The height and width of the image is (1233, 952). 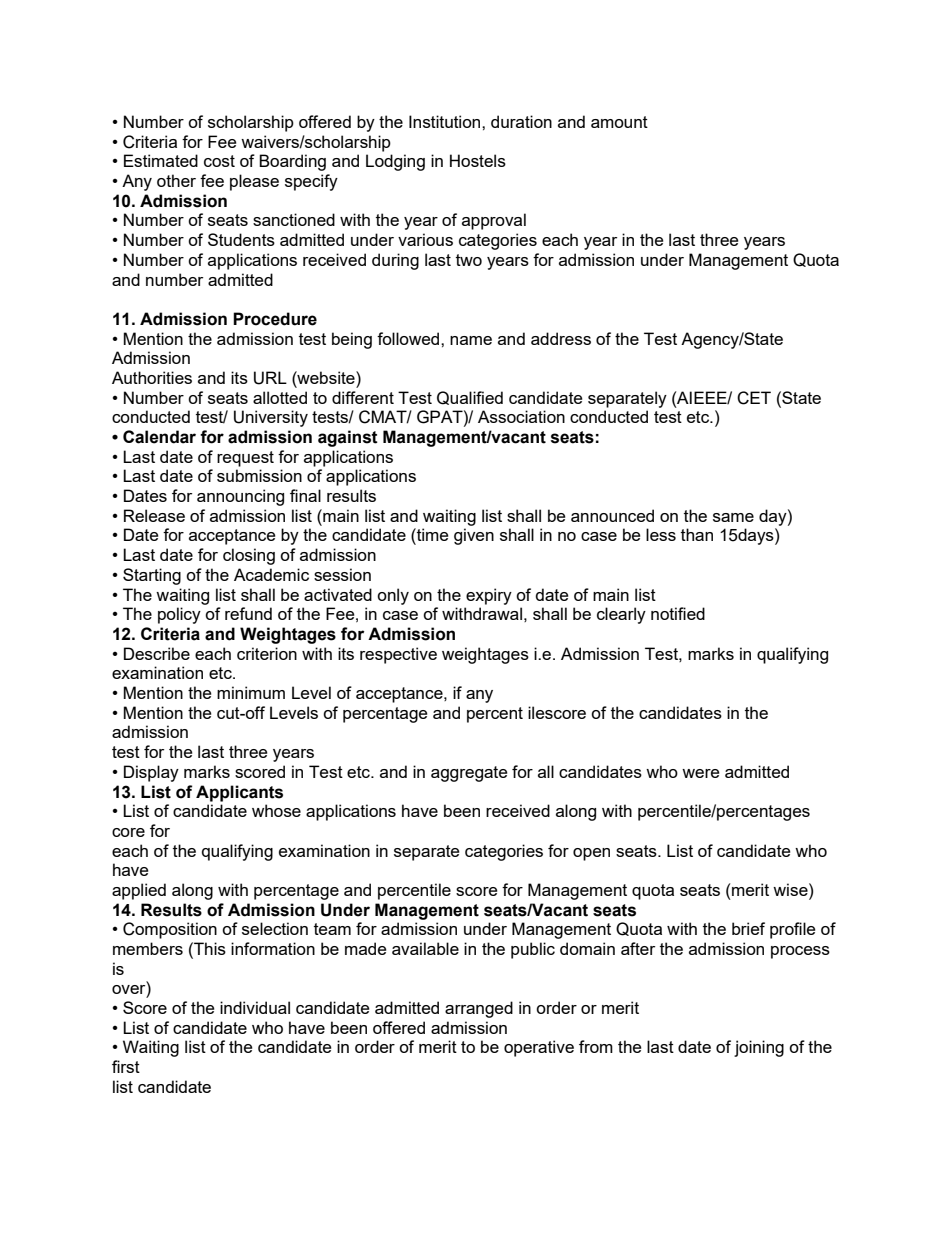 What do you see at coordinates (479, 1009) in the image?
I see `arranged` at bounding box center [479, 1009].
